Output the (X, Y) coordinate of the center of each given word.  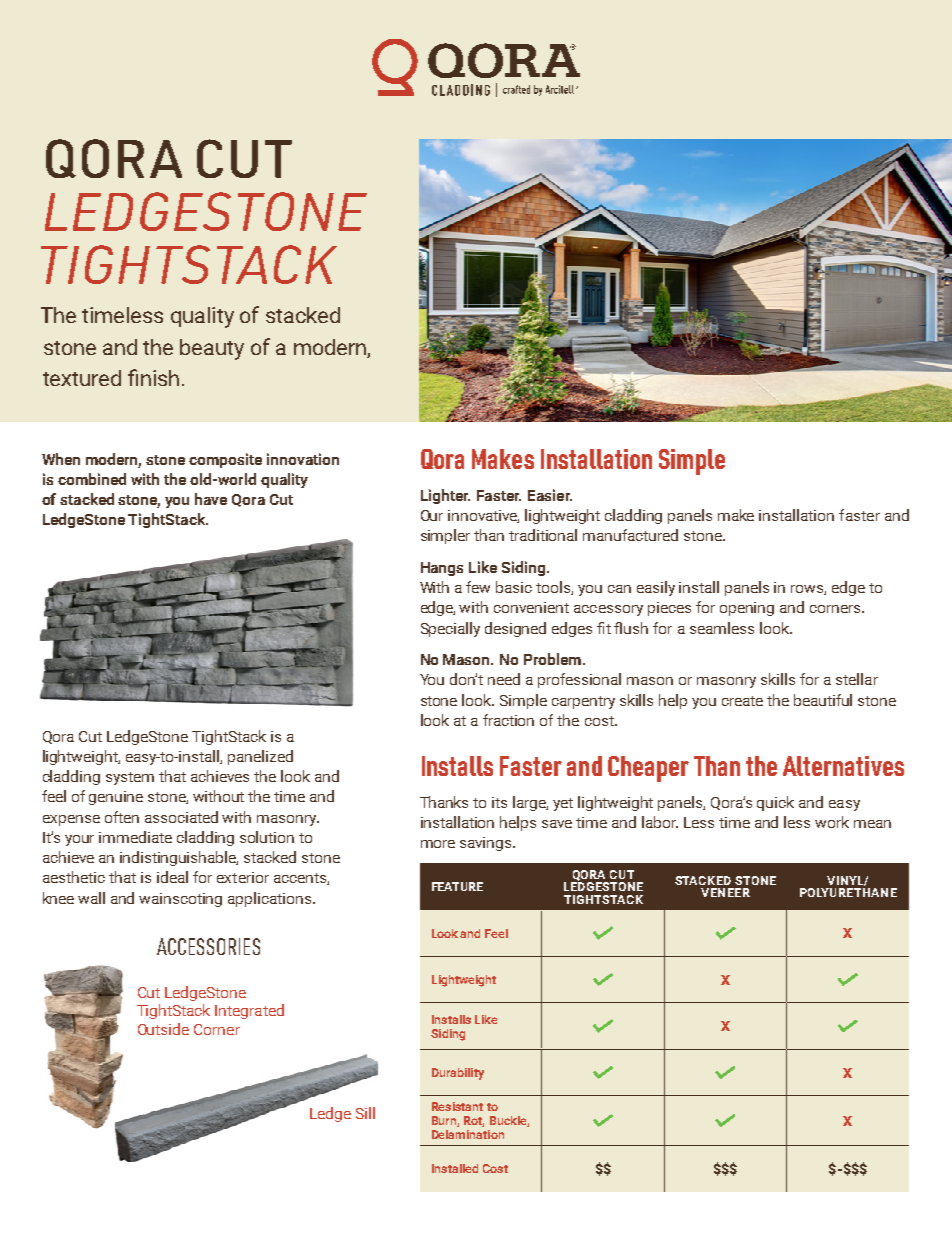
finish (153, 377)
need (504, 679)
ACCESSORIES (208, 946)
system (130, 778)
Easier (550, 495)
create (742, 701)
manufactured (630, 535)
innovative (483, 516)
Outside (163, 1029)
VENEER (725, 892)
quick (775, 803)
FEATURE (457, 886)
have (211, 499)
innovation (303, 459)
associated (181, 817)
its (499, 802)
